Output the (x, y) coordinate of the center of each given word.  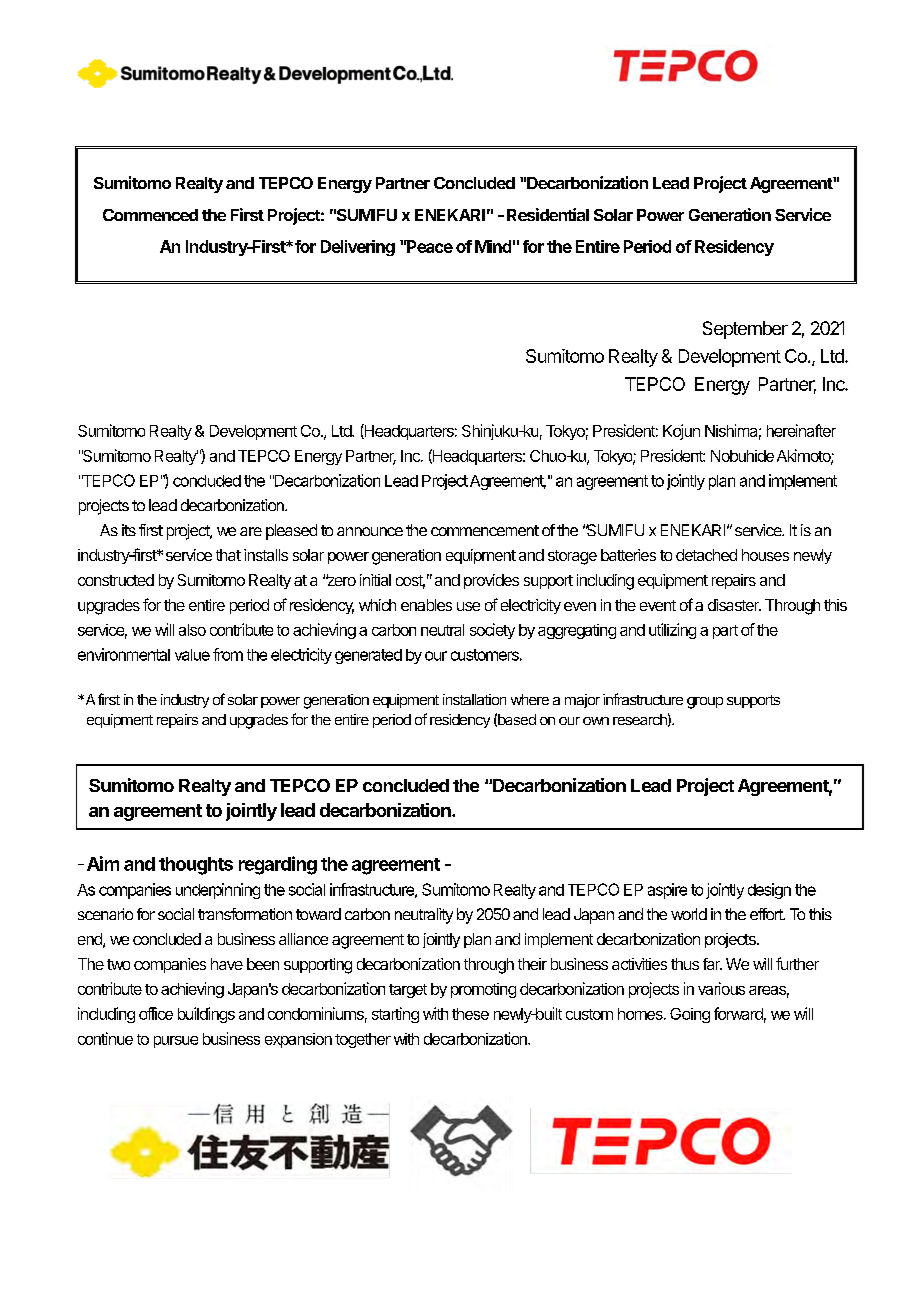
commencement (485, 530)
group (705, 703)
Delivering (358, 248)
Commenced (150, 215)
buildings (206, 1015)
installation (474, 699)
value (192, 655)
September (745, 330)
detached (706, 555)
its (129, 530)
